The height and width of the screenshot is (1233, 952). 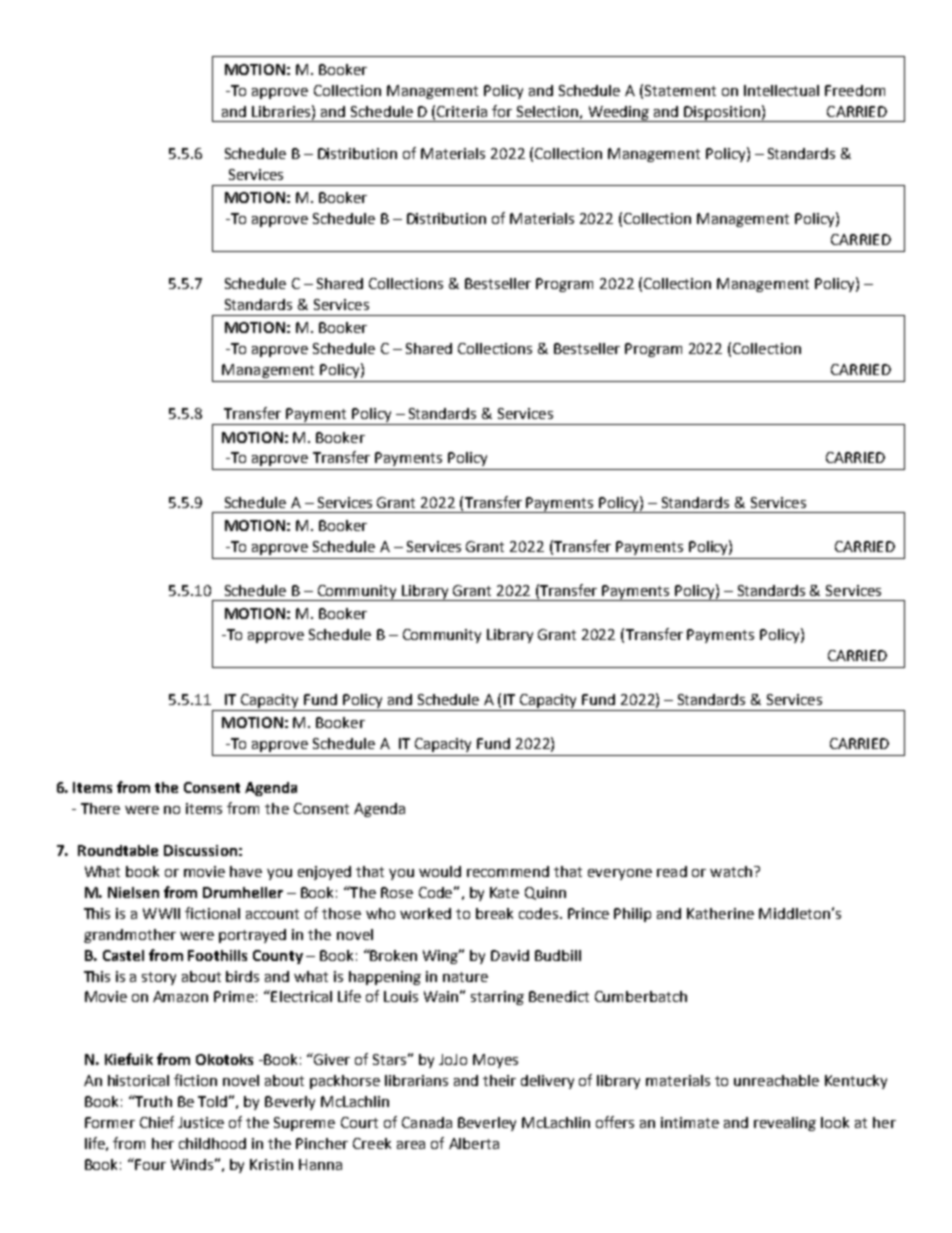 I want to click on watch, so click(x=731, y=871).
